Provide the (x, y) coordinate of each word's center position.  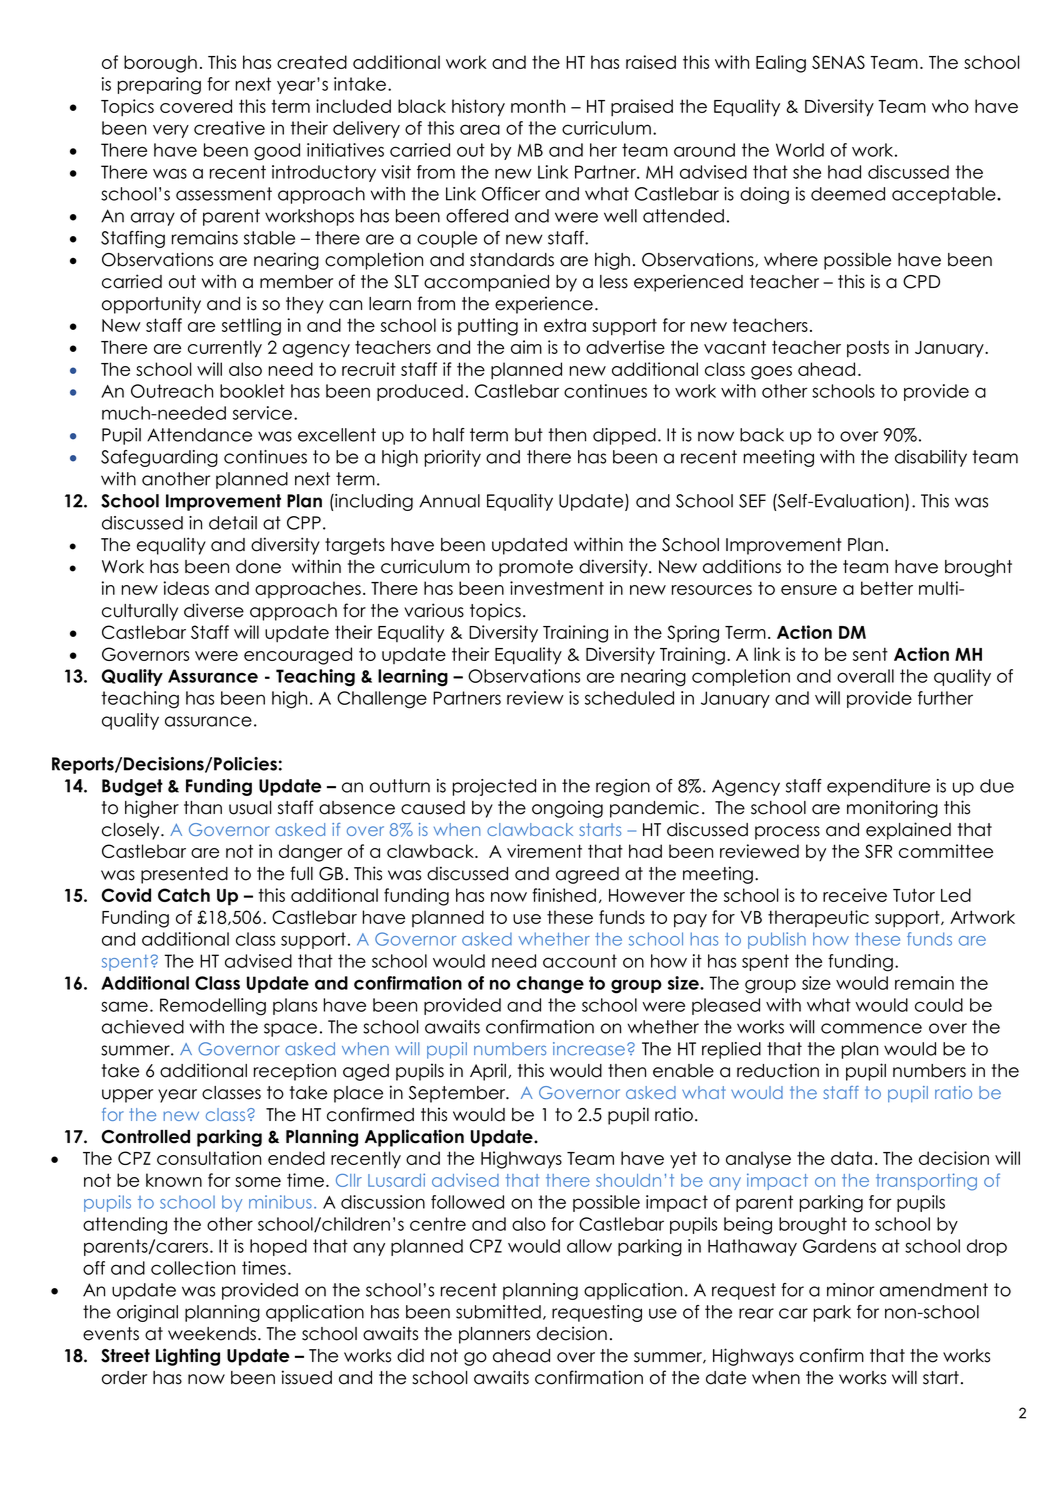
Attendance (199, 435)
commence (871, 1028)
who (950, 106)
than (203, 808)
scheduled (629, 698)
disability (931, 458)
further (945, 698)
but (529, 435)
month (538, 106)
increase (590, 1049)
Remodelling (213, 1007)
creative (229, 128)
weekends (213, 1334)
